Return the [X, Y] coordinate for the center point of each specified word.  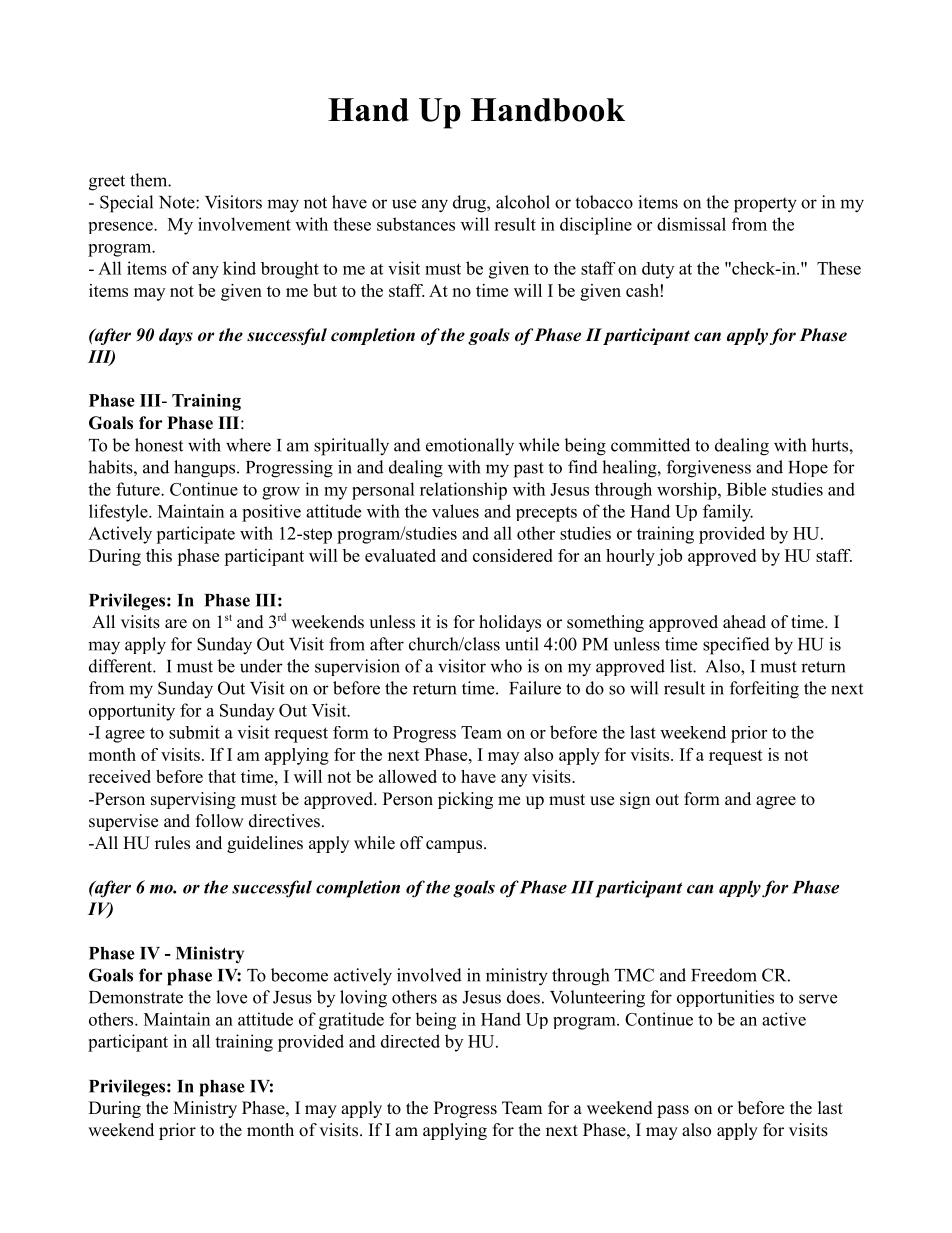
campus [455, 846]
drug [470, 204]
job [669, 557]
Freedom [724, 975]
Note [178, 202]
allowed [408, 776]
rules [172, 843]
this [159, 555]
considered [513, 555]
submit [194, 732]
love [231, 997]
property [765, 205]
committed [650, 445]
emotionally [470, 447]
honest [159, 445]
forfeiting [764, 690]
